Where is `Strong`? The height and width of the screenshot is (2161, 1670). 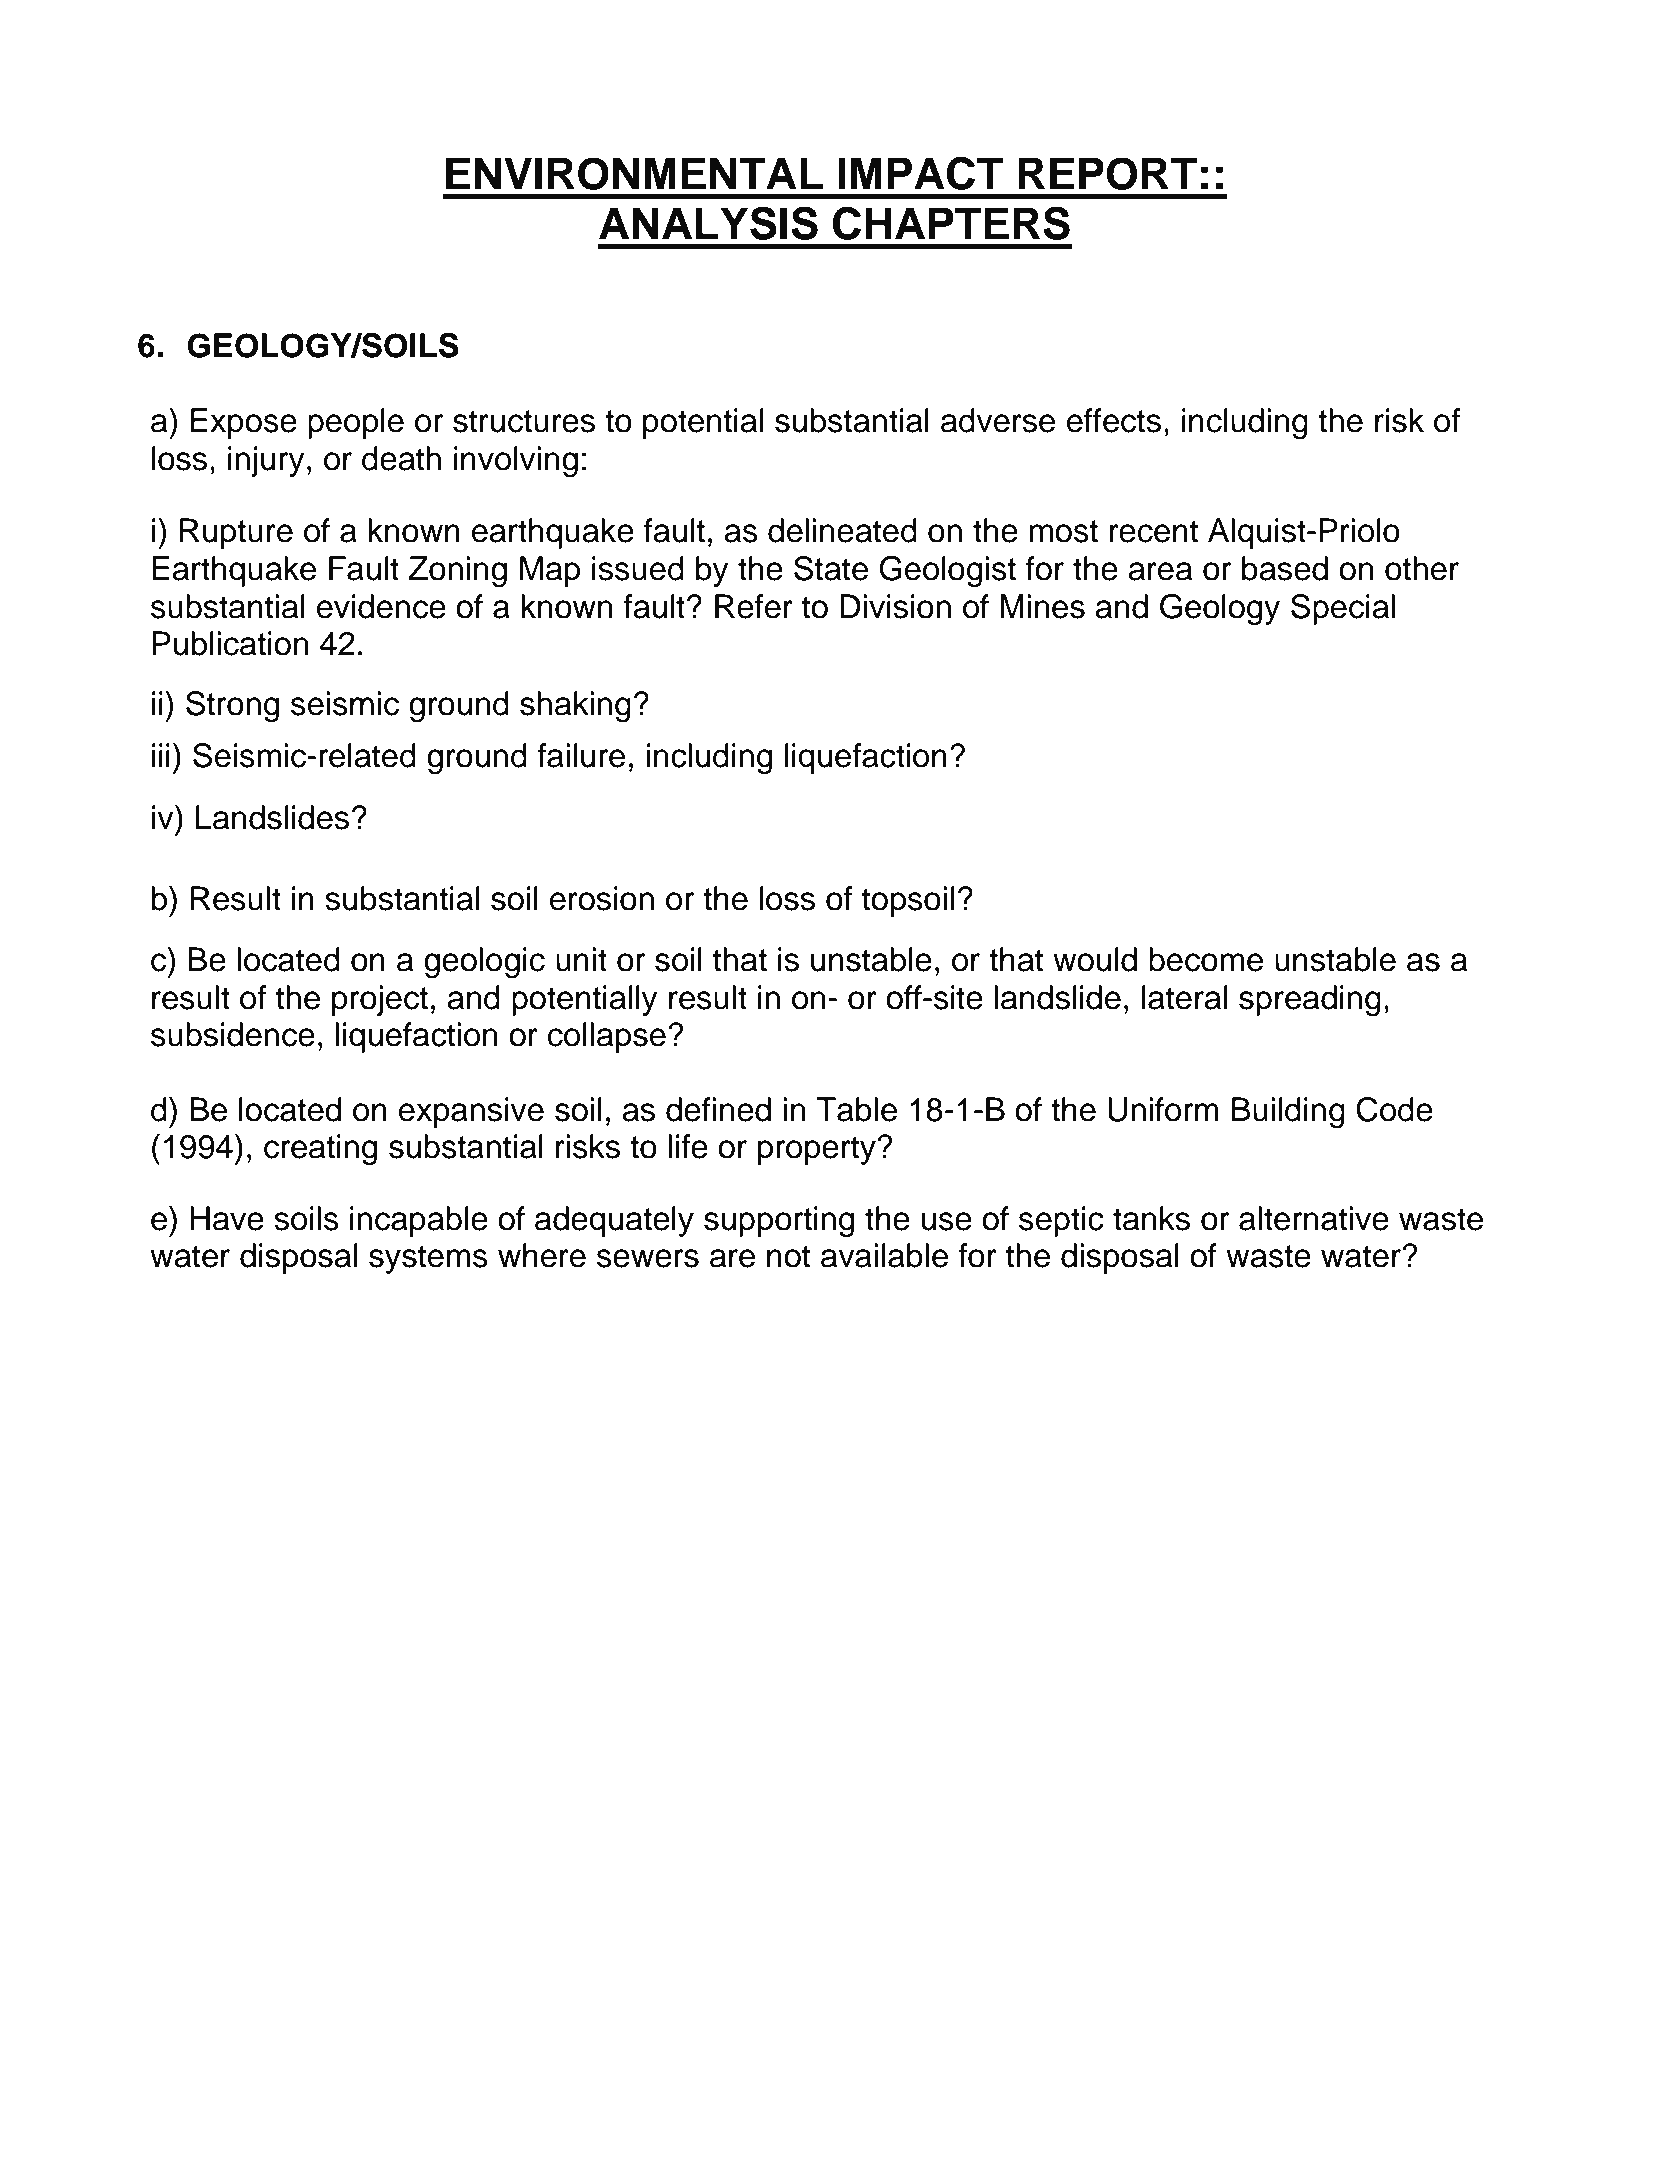
Strong is located at coordinates (232, 707).
